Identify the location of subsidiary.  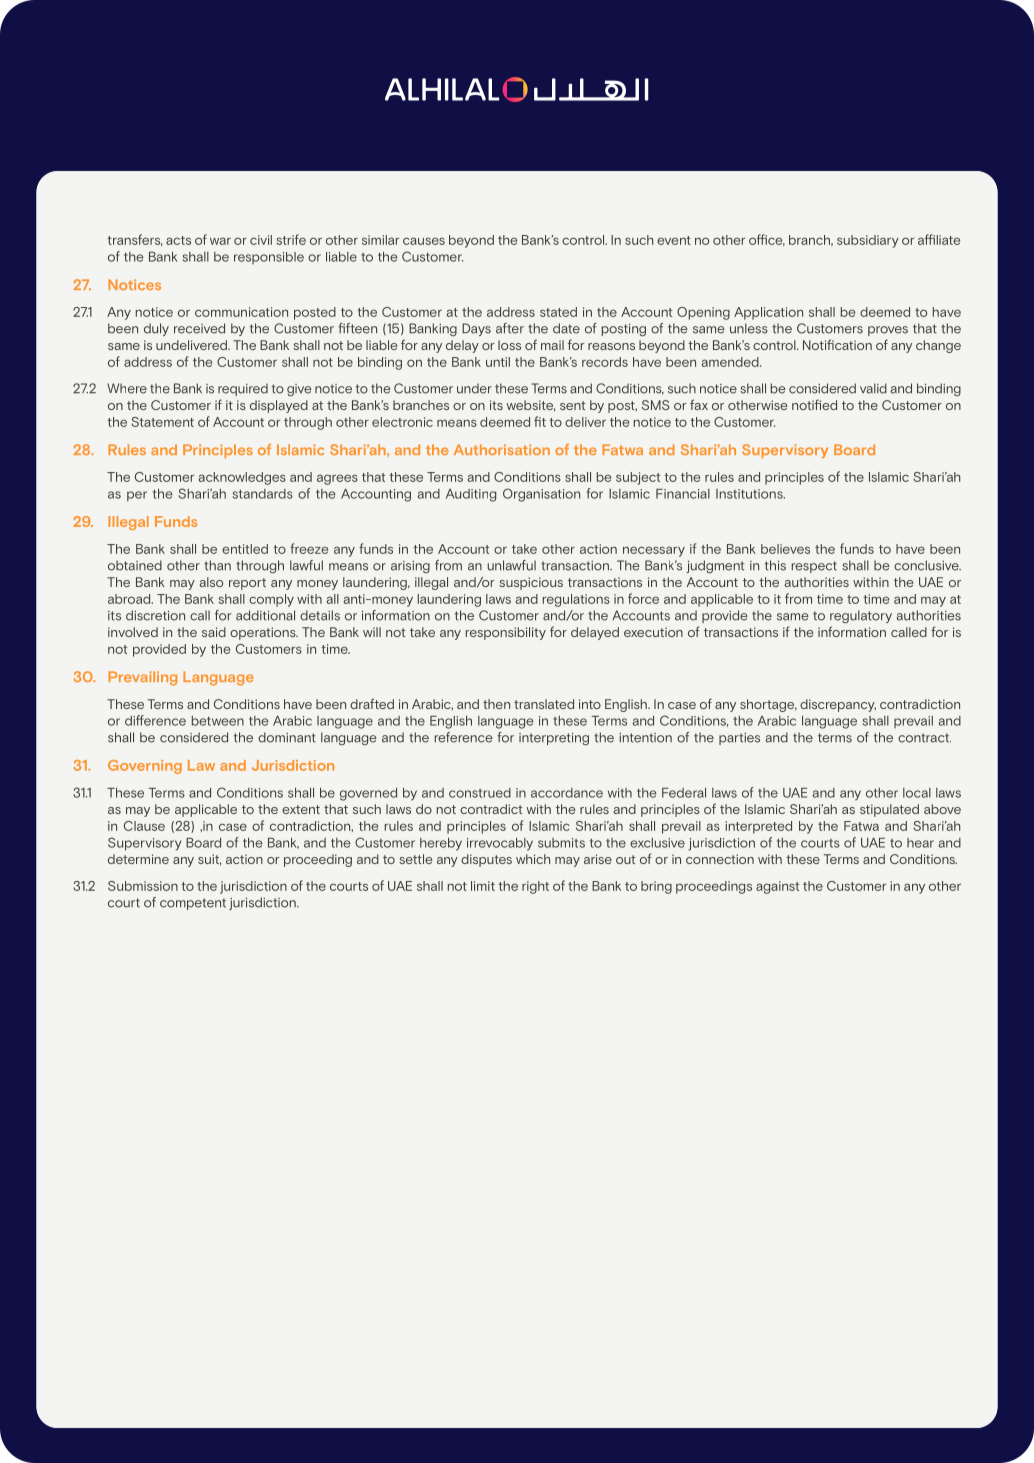
(868, 241).
